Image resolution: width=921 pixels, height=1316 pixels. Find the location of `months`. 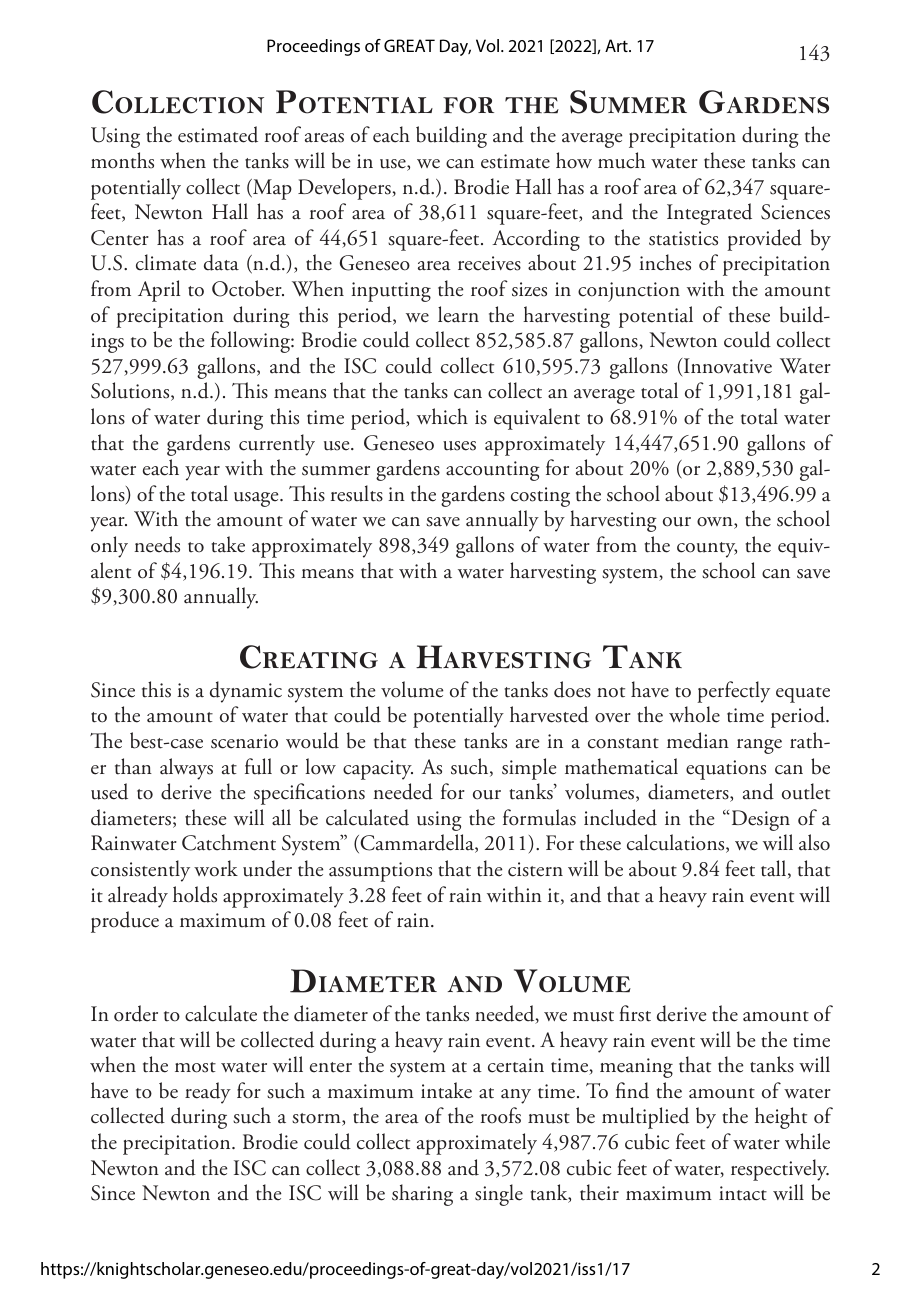

months is located at coordinates (122, 160).
